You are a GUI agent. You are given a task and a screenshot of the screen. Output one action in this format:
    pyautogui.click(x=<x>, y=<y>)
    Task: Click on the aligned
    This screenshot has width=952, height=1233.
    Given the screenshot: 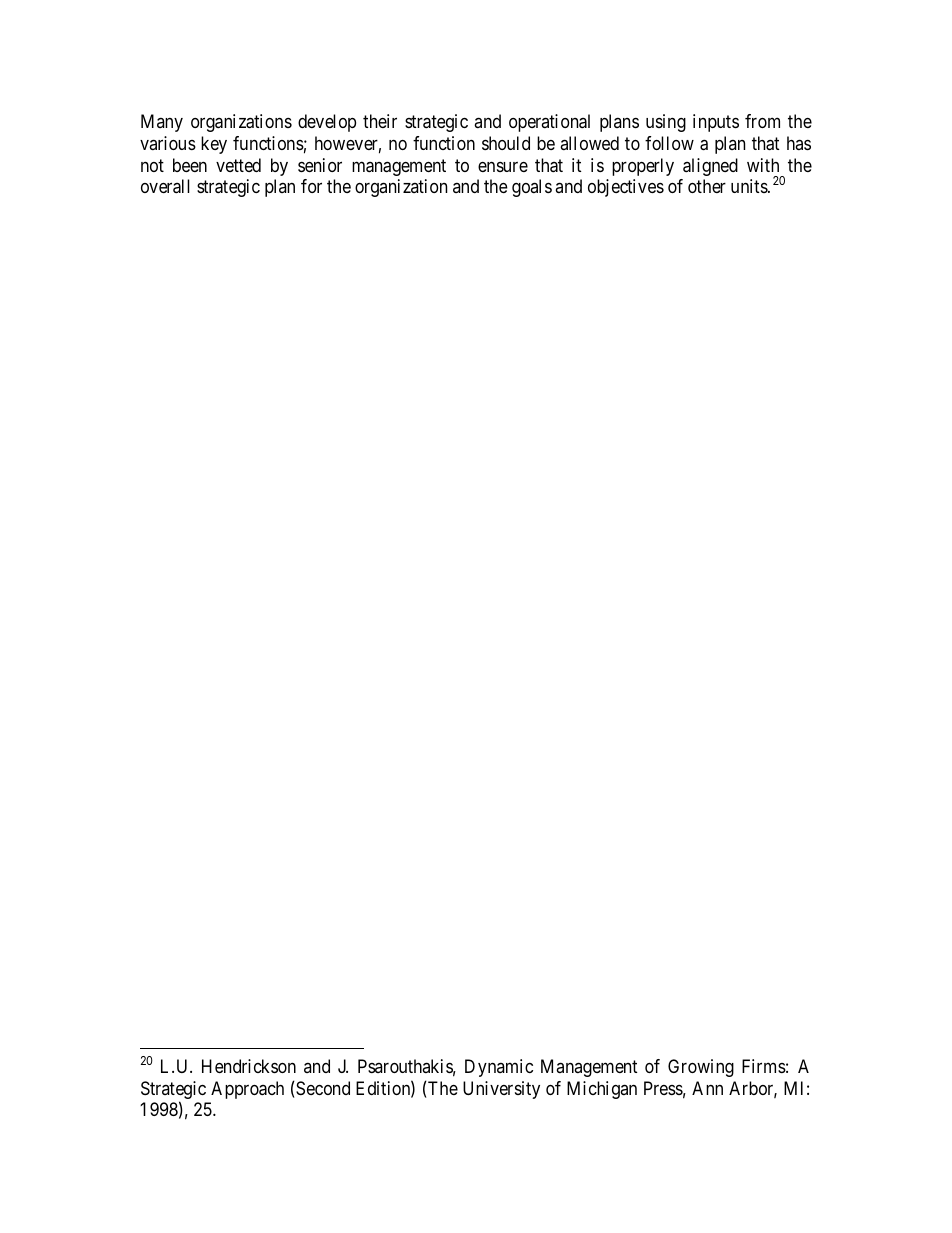 What is the action you would take?
    pyautogui.click(x=710, y=167)
